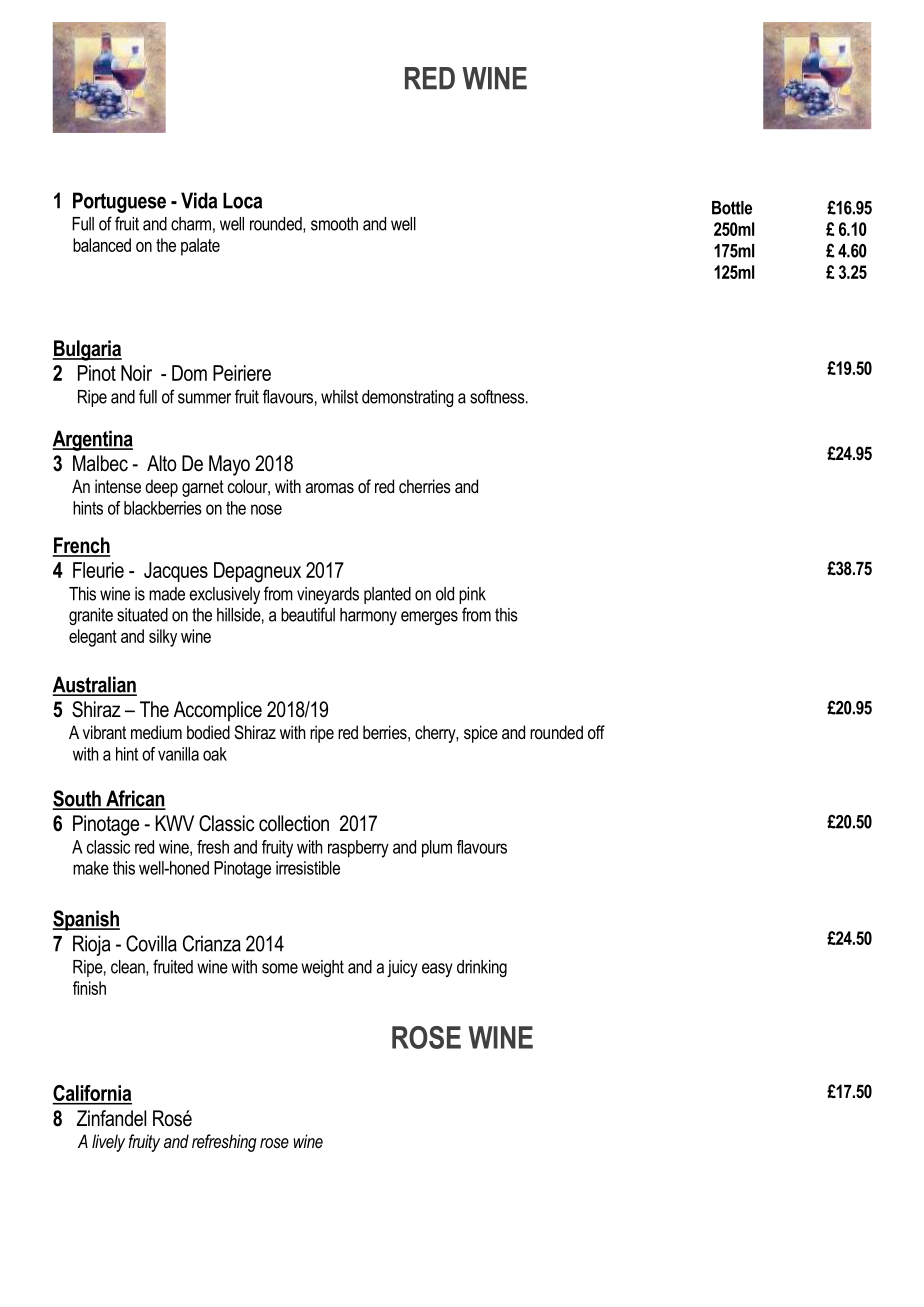  What do you see at coordinates (407, 398) in the screenshot?
I see `demonstrating` at bounding box center [407, 398].
